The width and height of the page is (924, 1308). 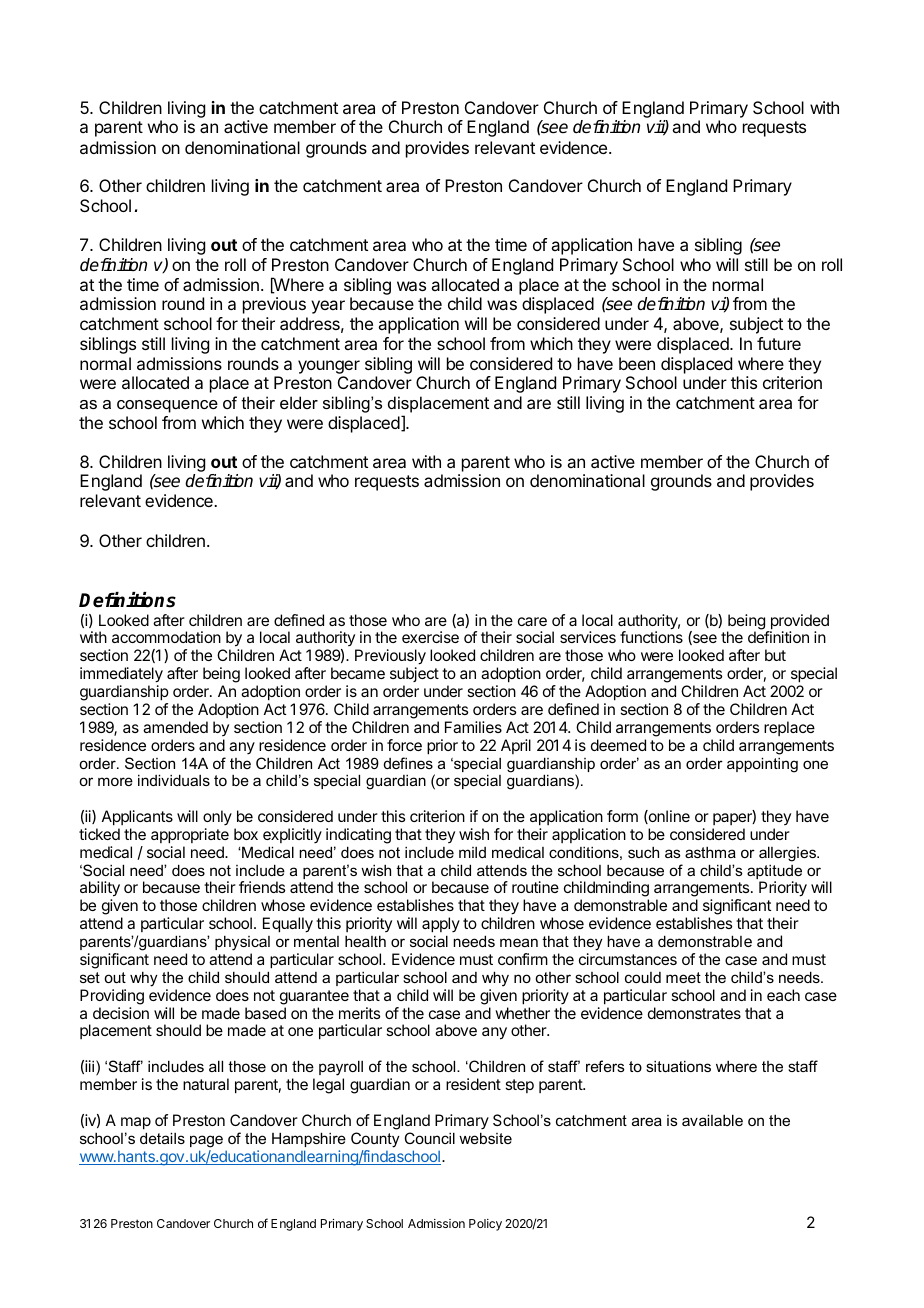 I want to click on immediately, so click(x=121, y=675).
